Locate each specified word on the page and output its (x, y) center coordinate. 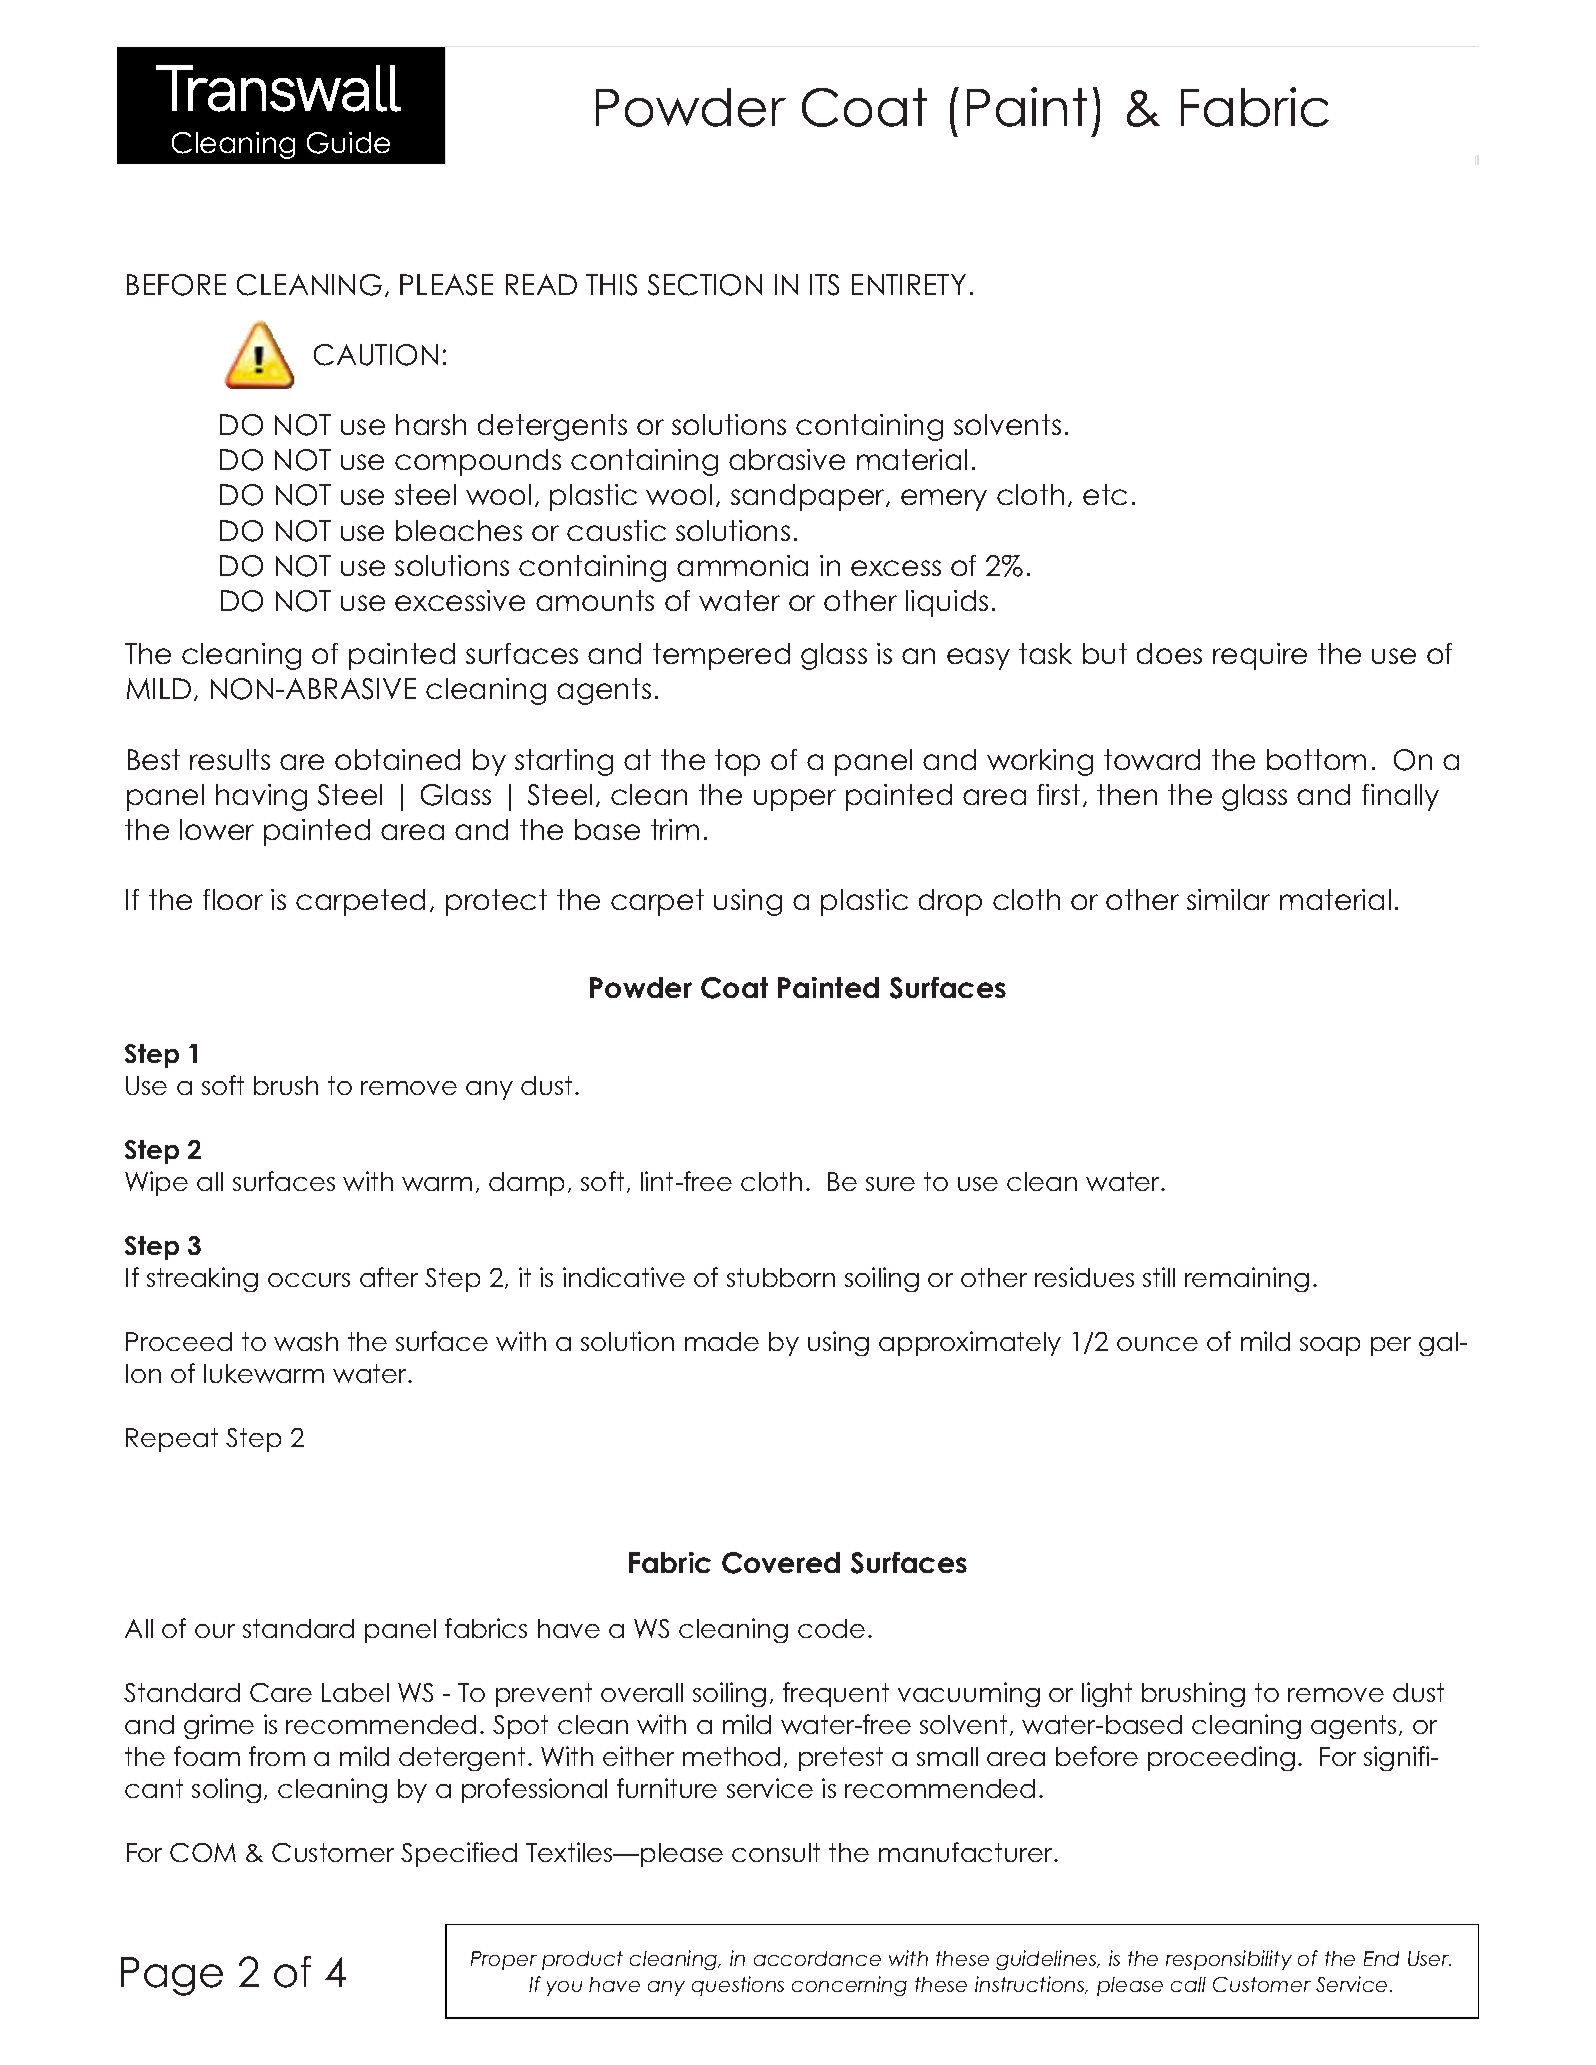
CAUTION (376, 355)
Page (172, 1976)
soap (1330, 1346)
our (215, 1631)
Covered (781, 1563)
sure (890, 1184)
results (230, 759)
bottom (1316, 759)
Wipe (156, 1183)
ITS (824, 285)
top (737, 762)
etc (1105, 494)
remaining (1247, 1279)
